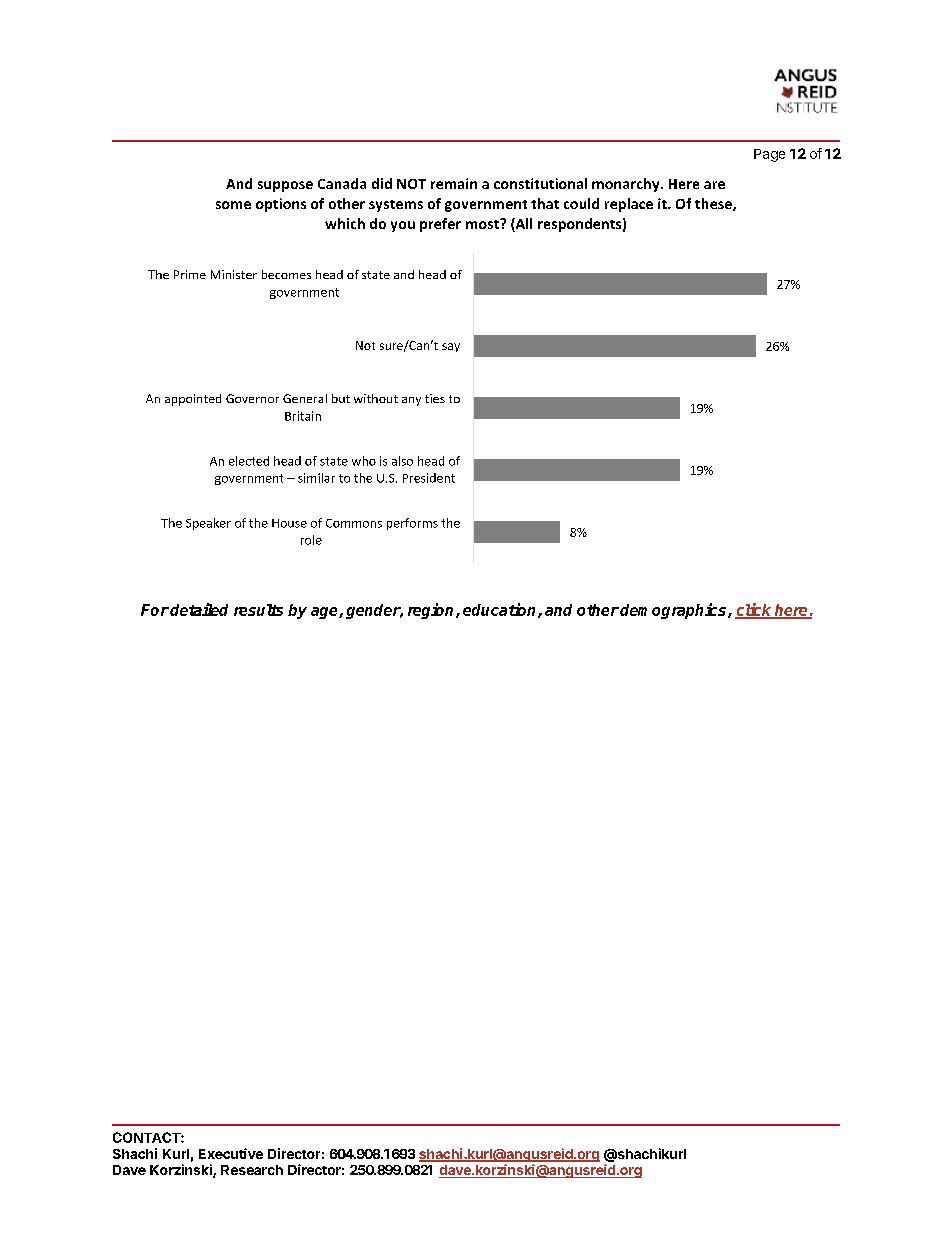  Describe the element at coordinates (714, 185) in the screenshot. I see `are` at that location.
